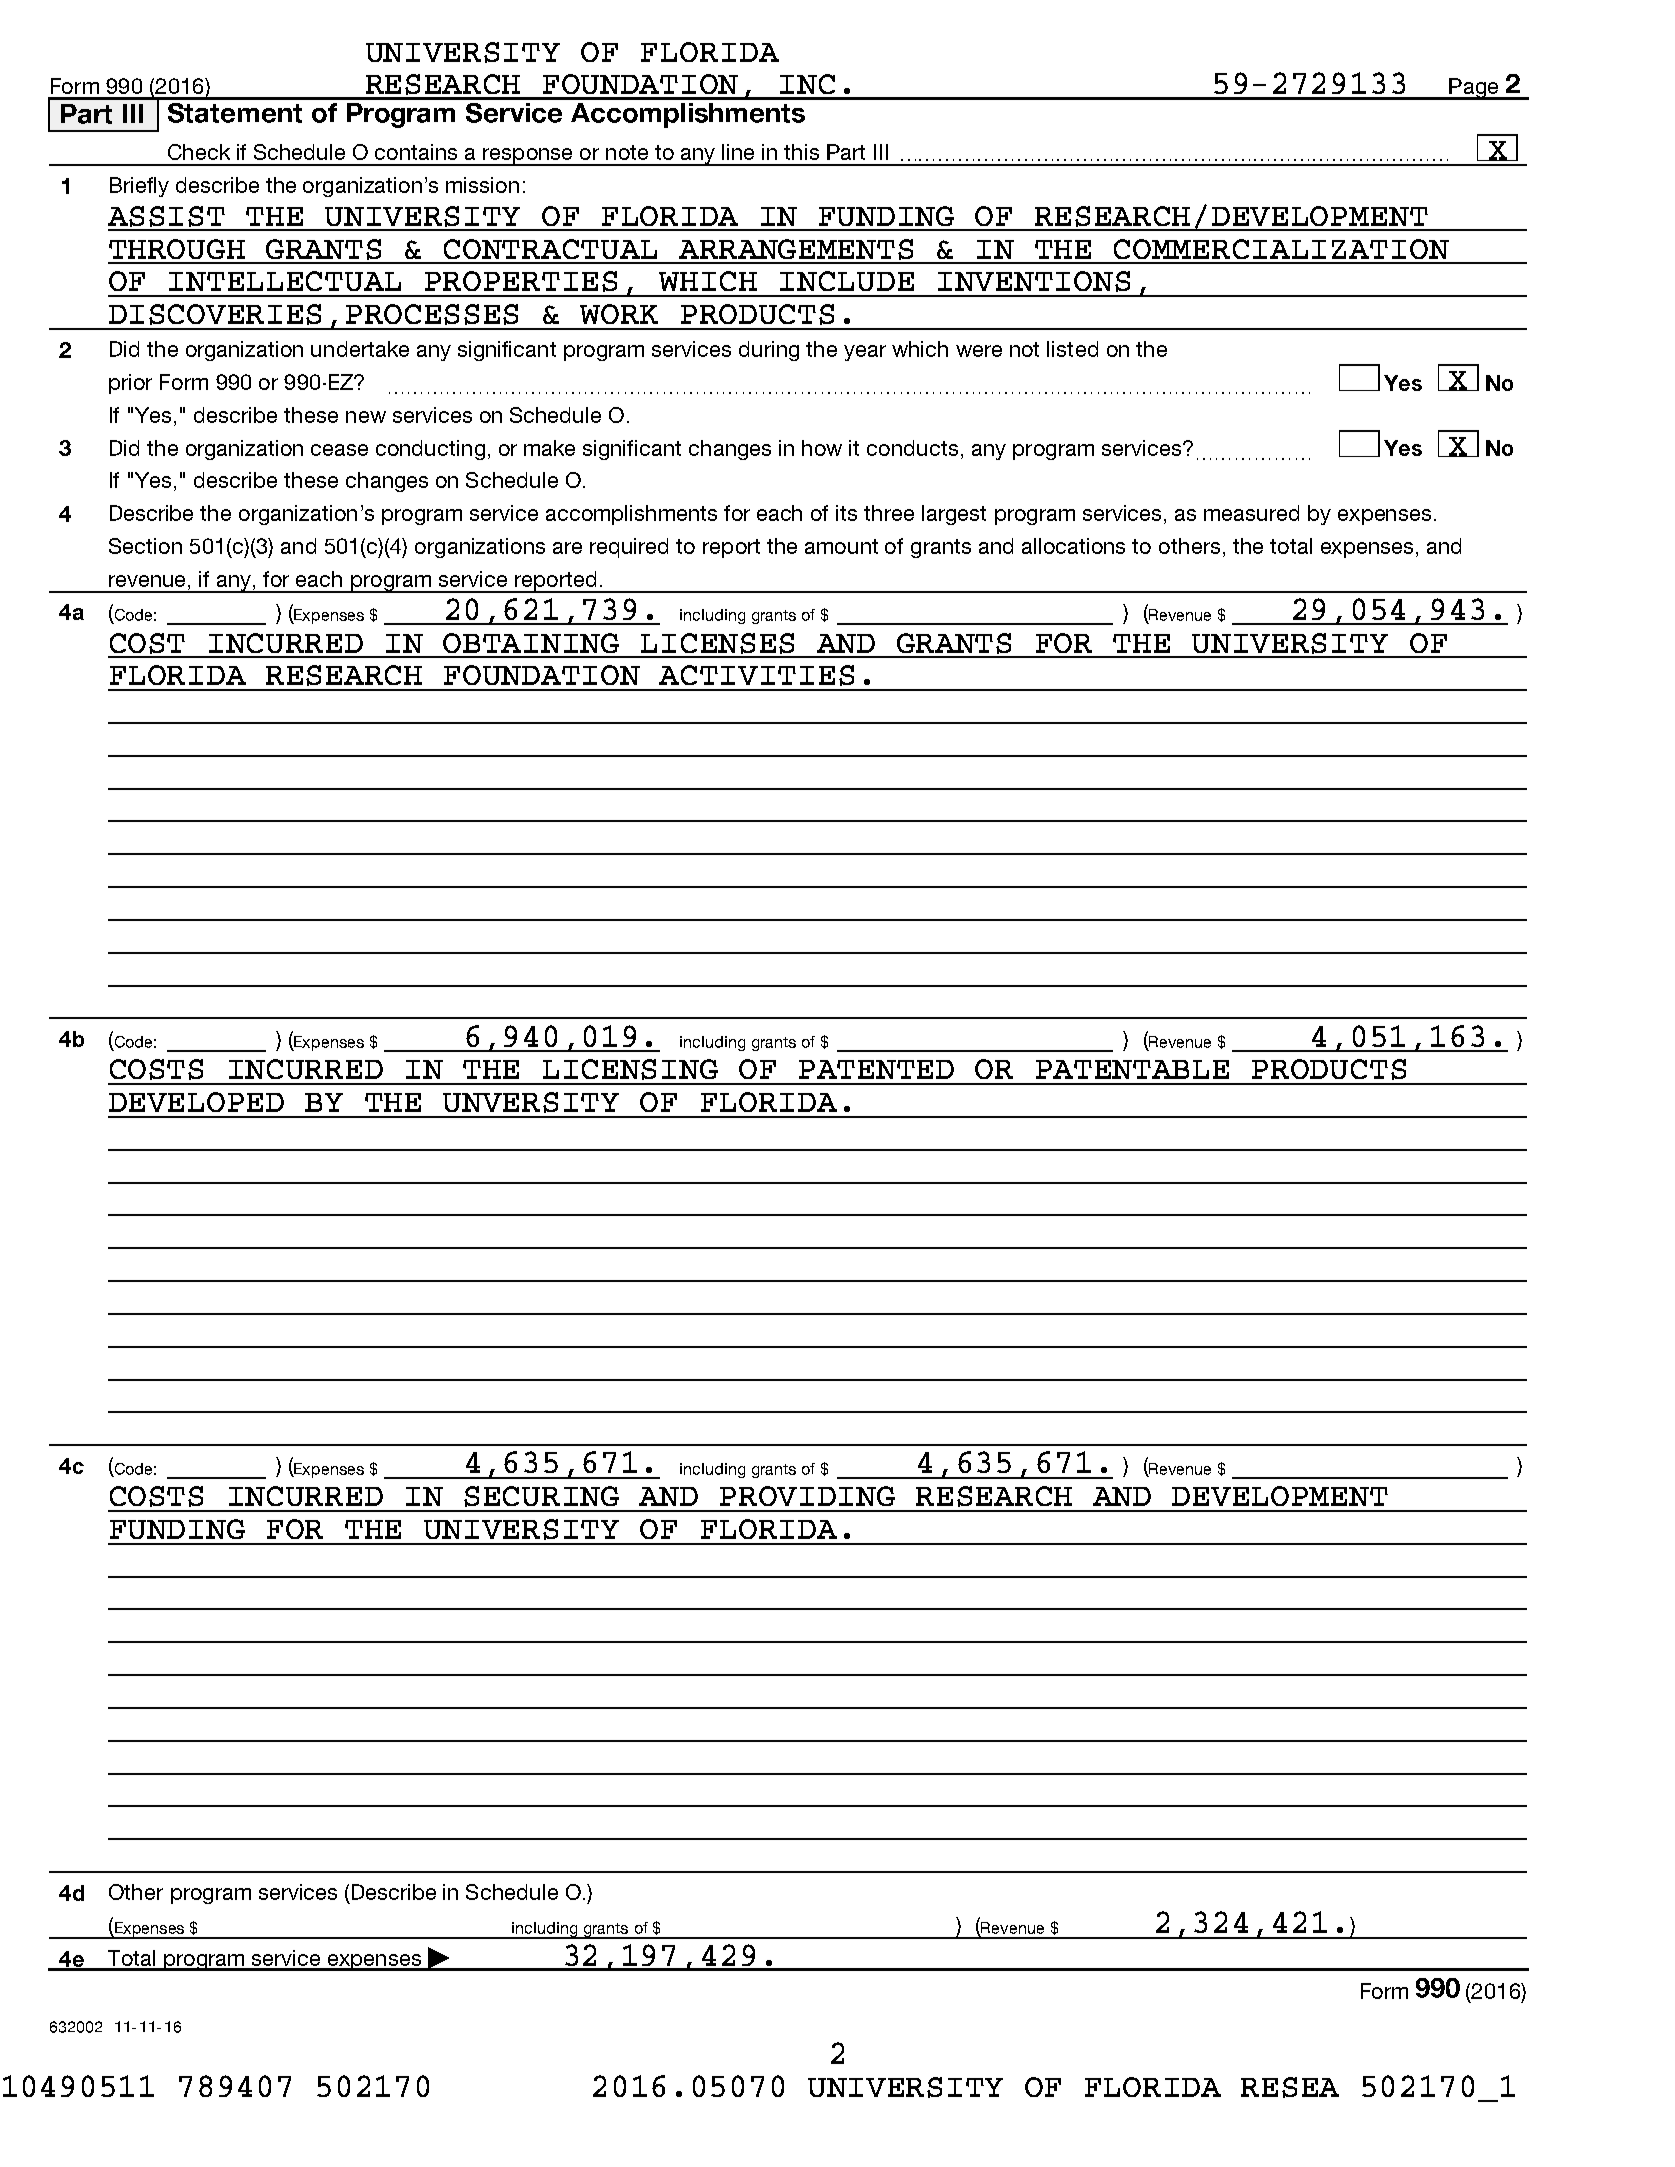 This image has width=1675, height=2167. I want to click on allocations, so click(1073, 546).
